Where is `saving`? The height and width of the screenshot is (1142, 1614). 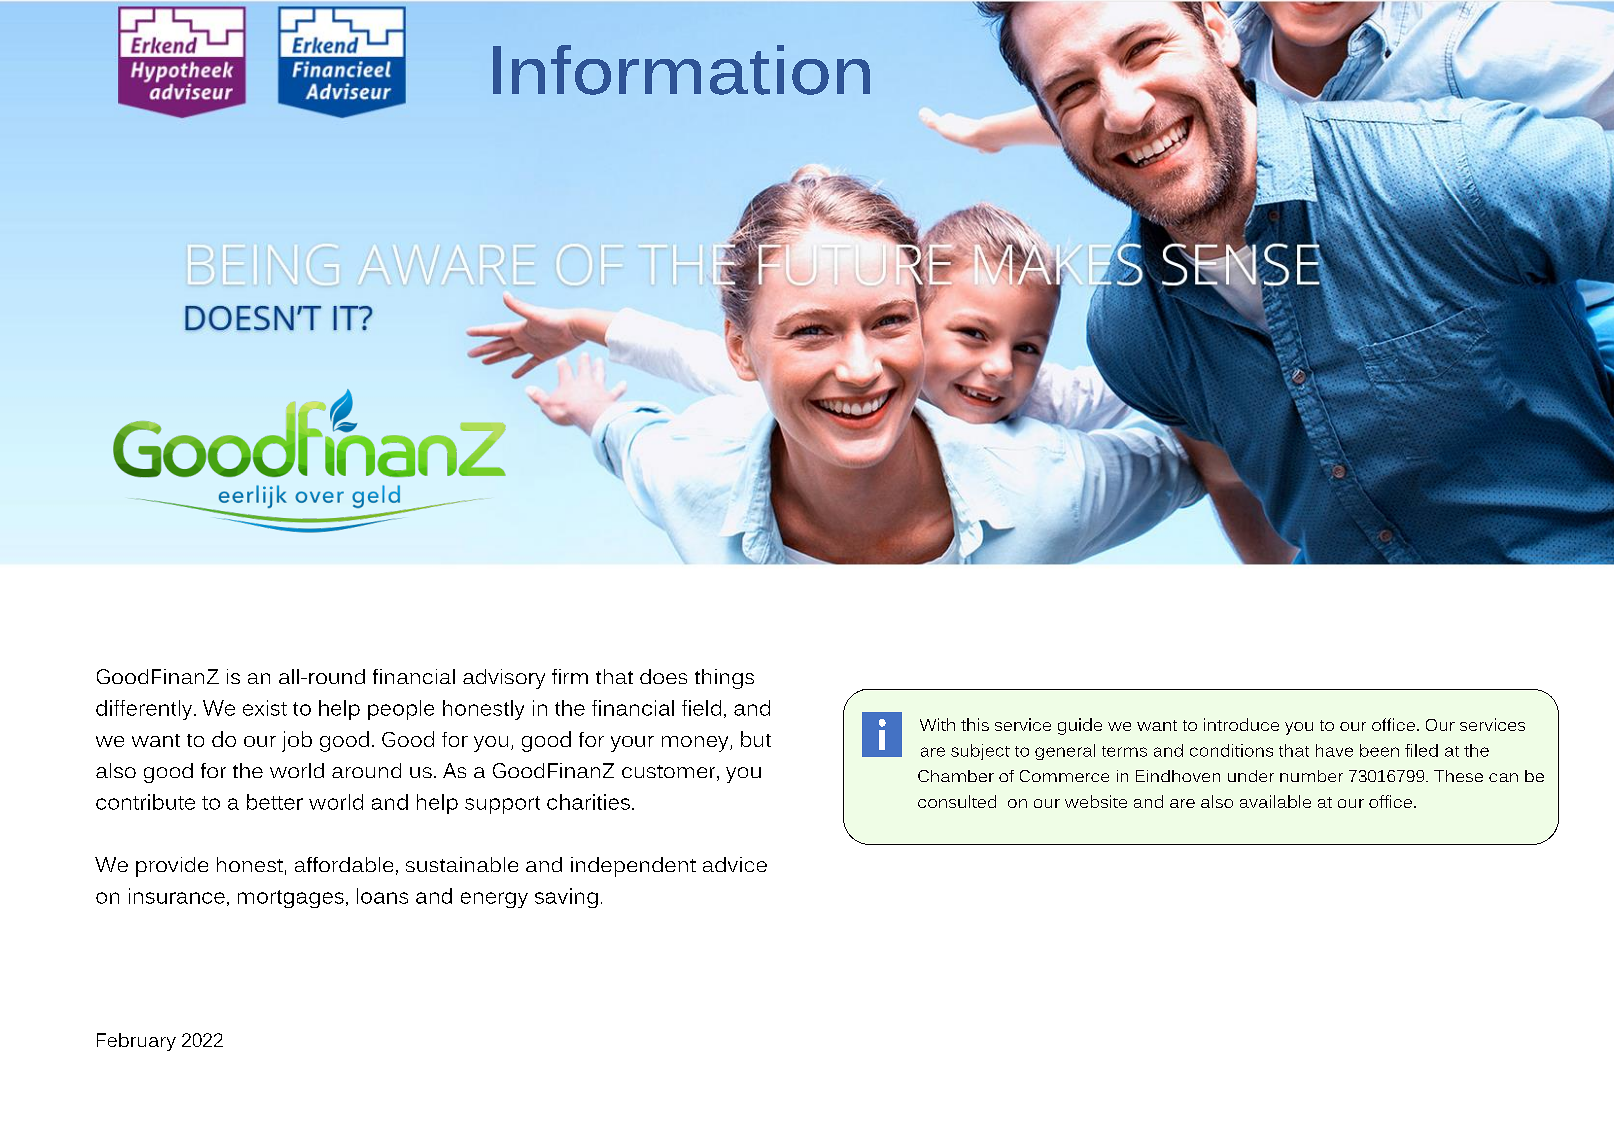
saving is located at coordinates (566, 898).
